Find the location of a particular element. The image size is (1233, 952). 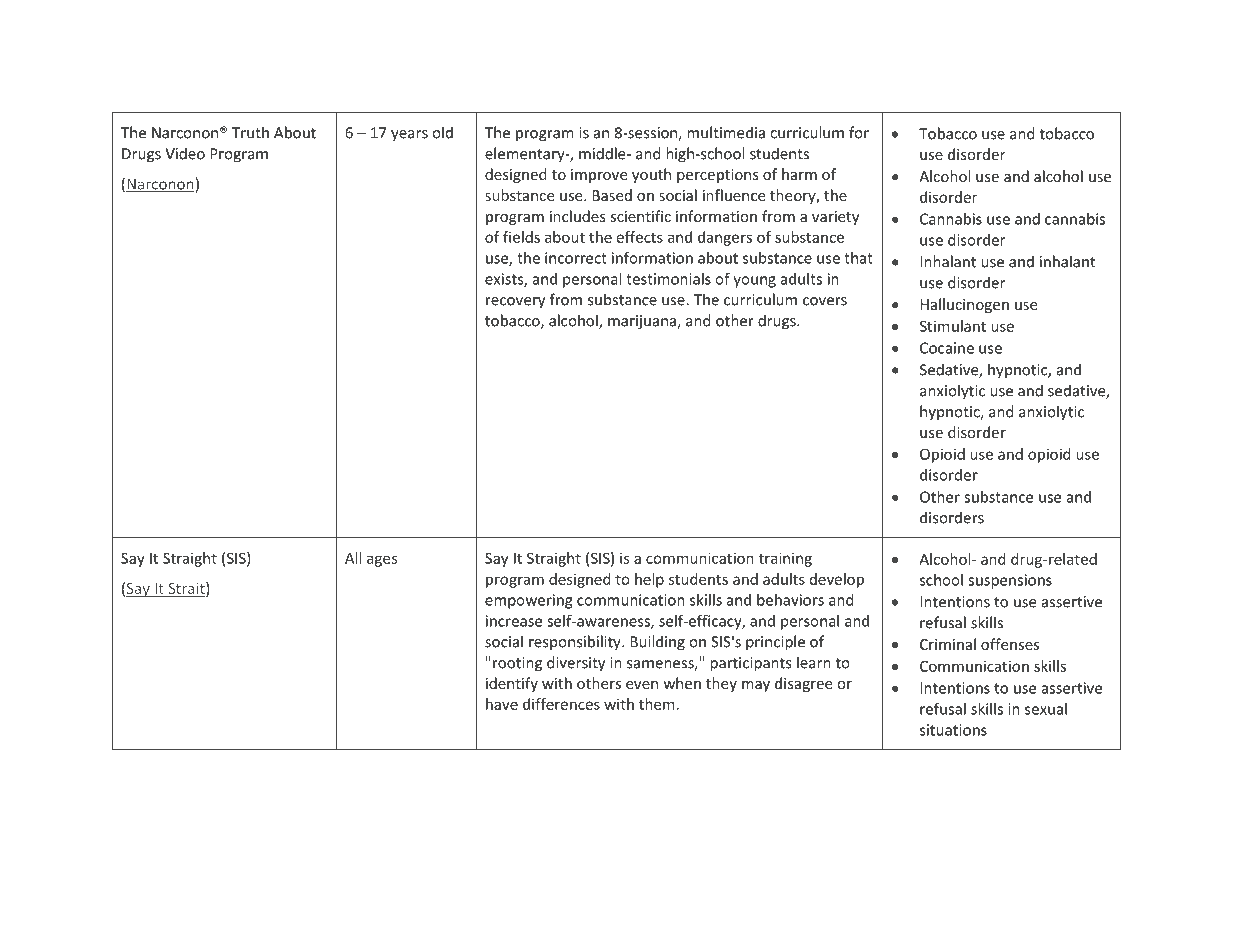

recovery is located at coordinates (515, 303).
